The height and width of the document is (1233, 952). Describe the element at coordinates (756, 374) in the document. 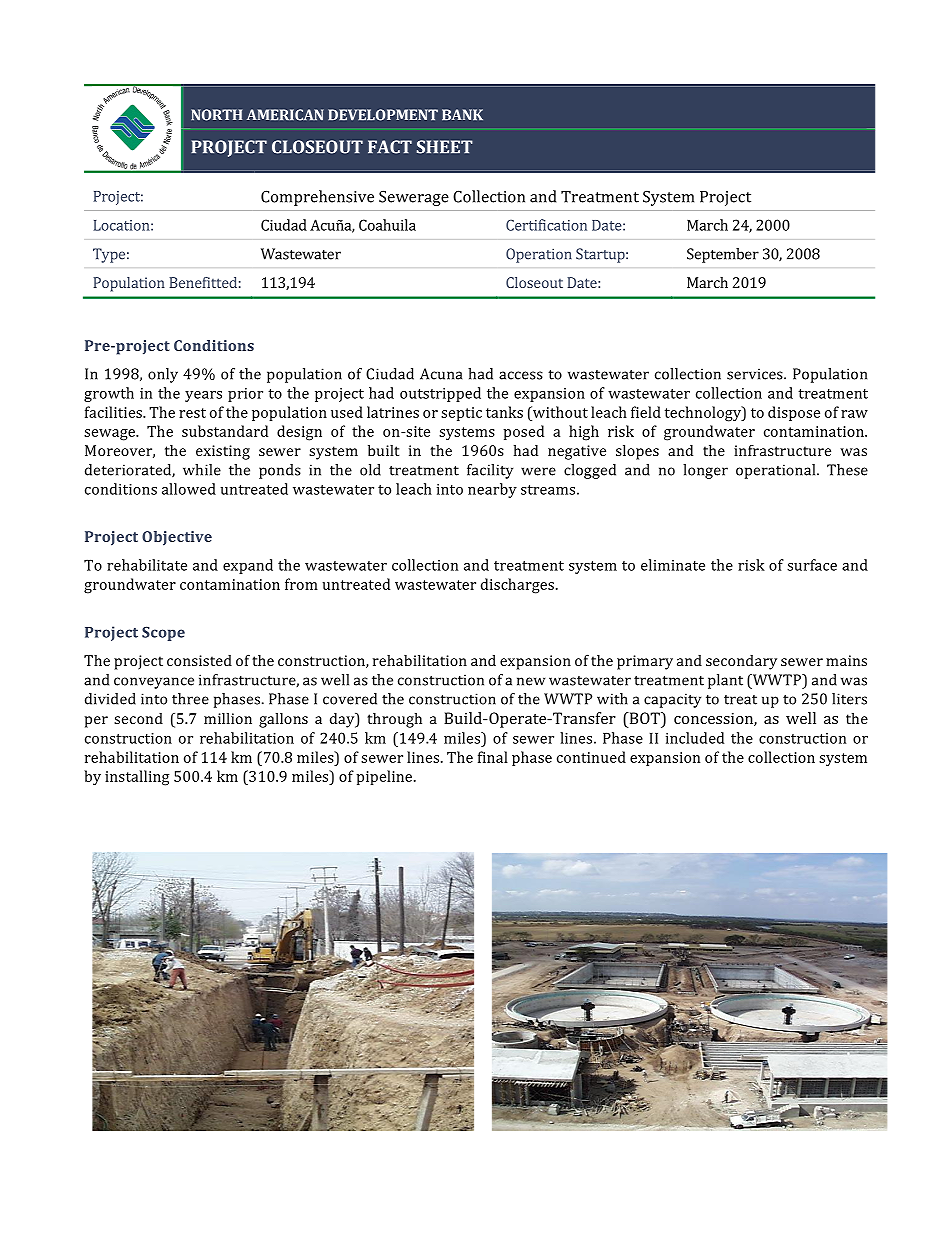

I see `services` at that location.
